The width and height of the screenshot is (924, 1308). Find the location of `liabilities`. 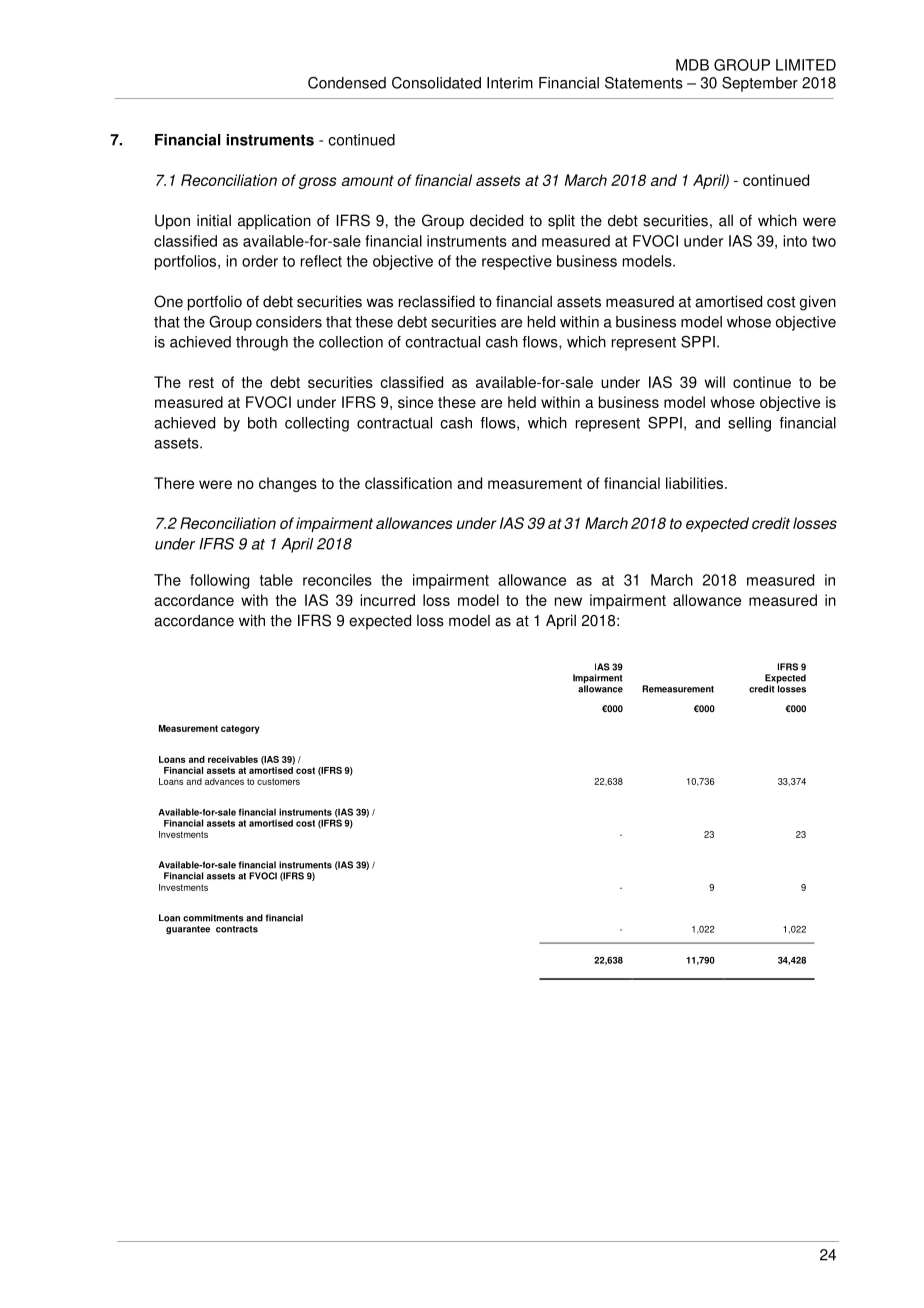

liabilities is located at coordinates (696, 483).
